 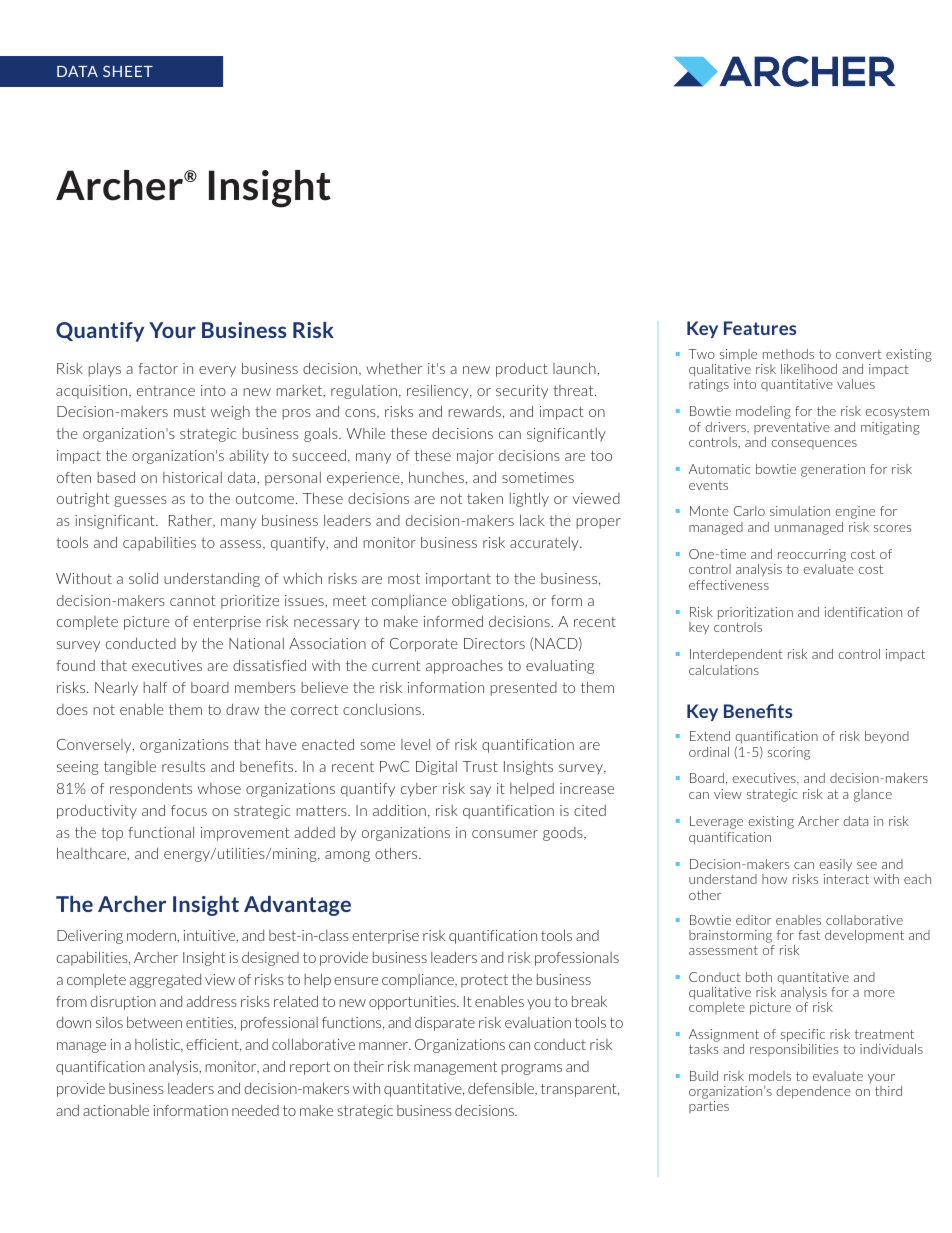 I want to click on Features, so click(x=760, y=328).
